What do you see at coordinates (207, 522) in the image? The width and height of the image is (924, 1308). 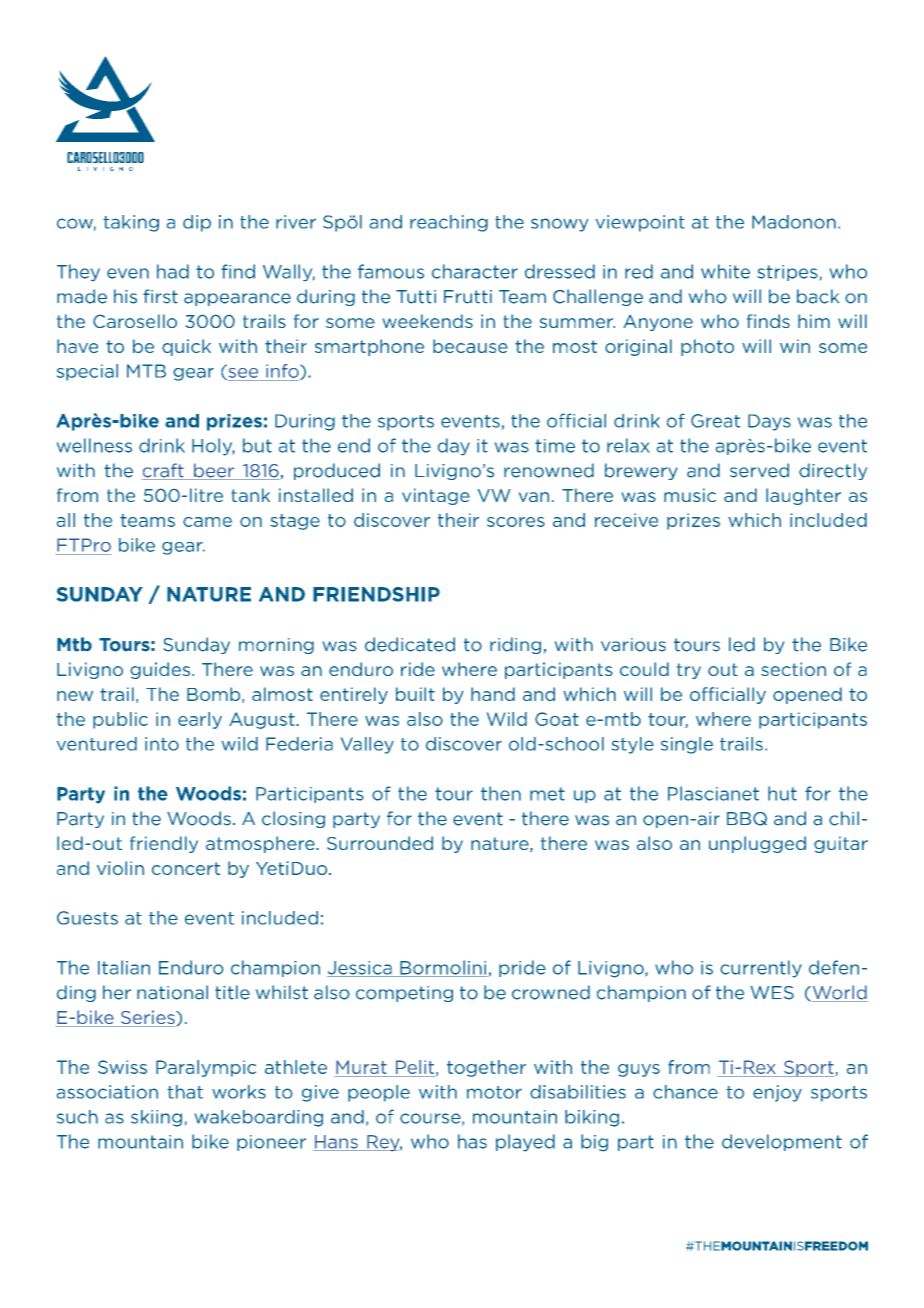 I see `came` at bounding box center [207, 522].
